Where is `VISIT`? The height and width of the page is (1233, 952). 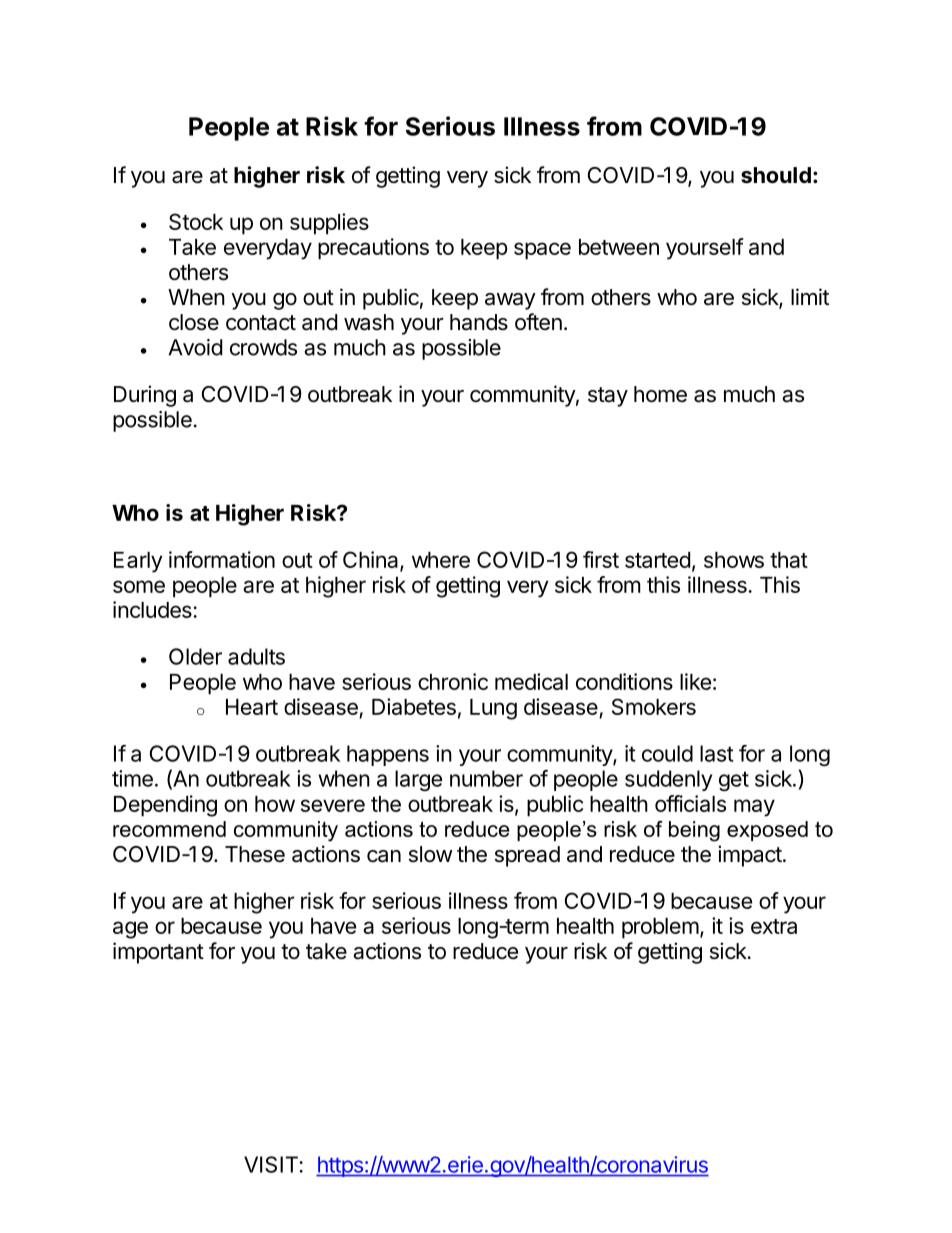
VISIT is located at coordinates (272, 1164).
